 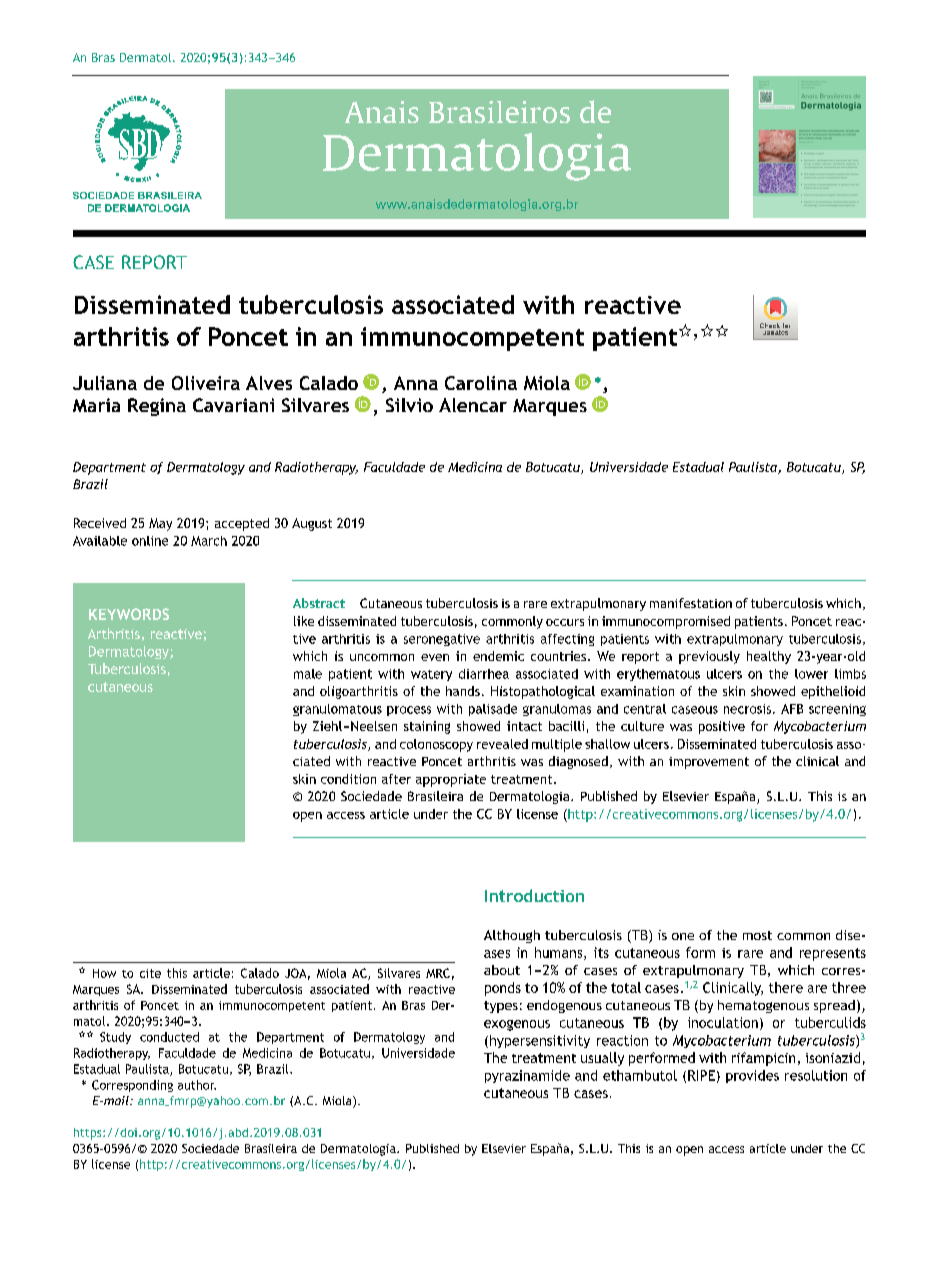 What do you see at coordinates (752, 1076) in the page?
I see `provides` at bounding box center [752, 1076].
